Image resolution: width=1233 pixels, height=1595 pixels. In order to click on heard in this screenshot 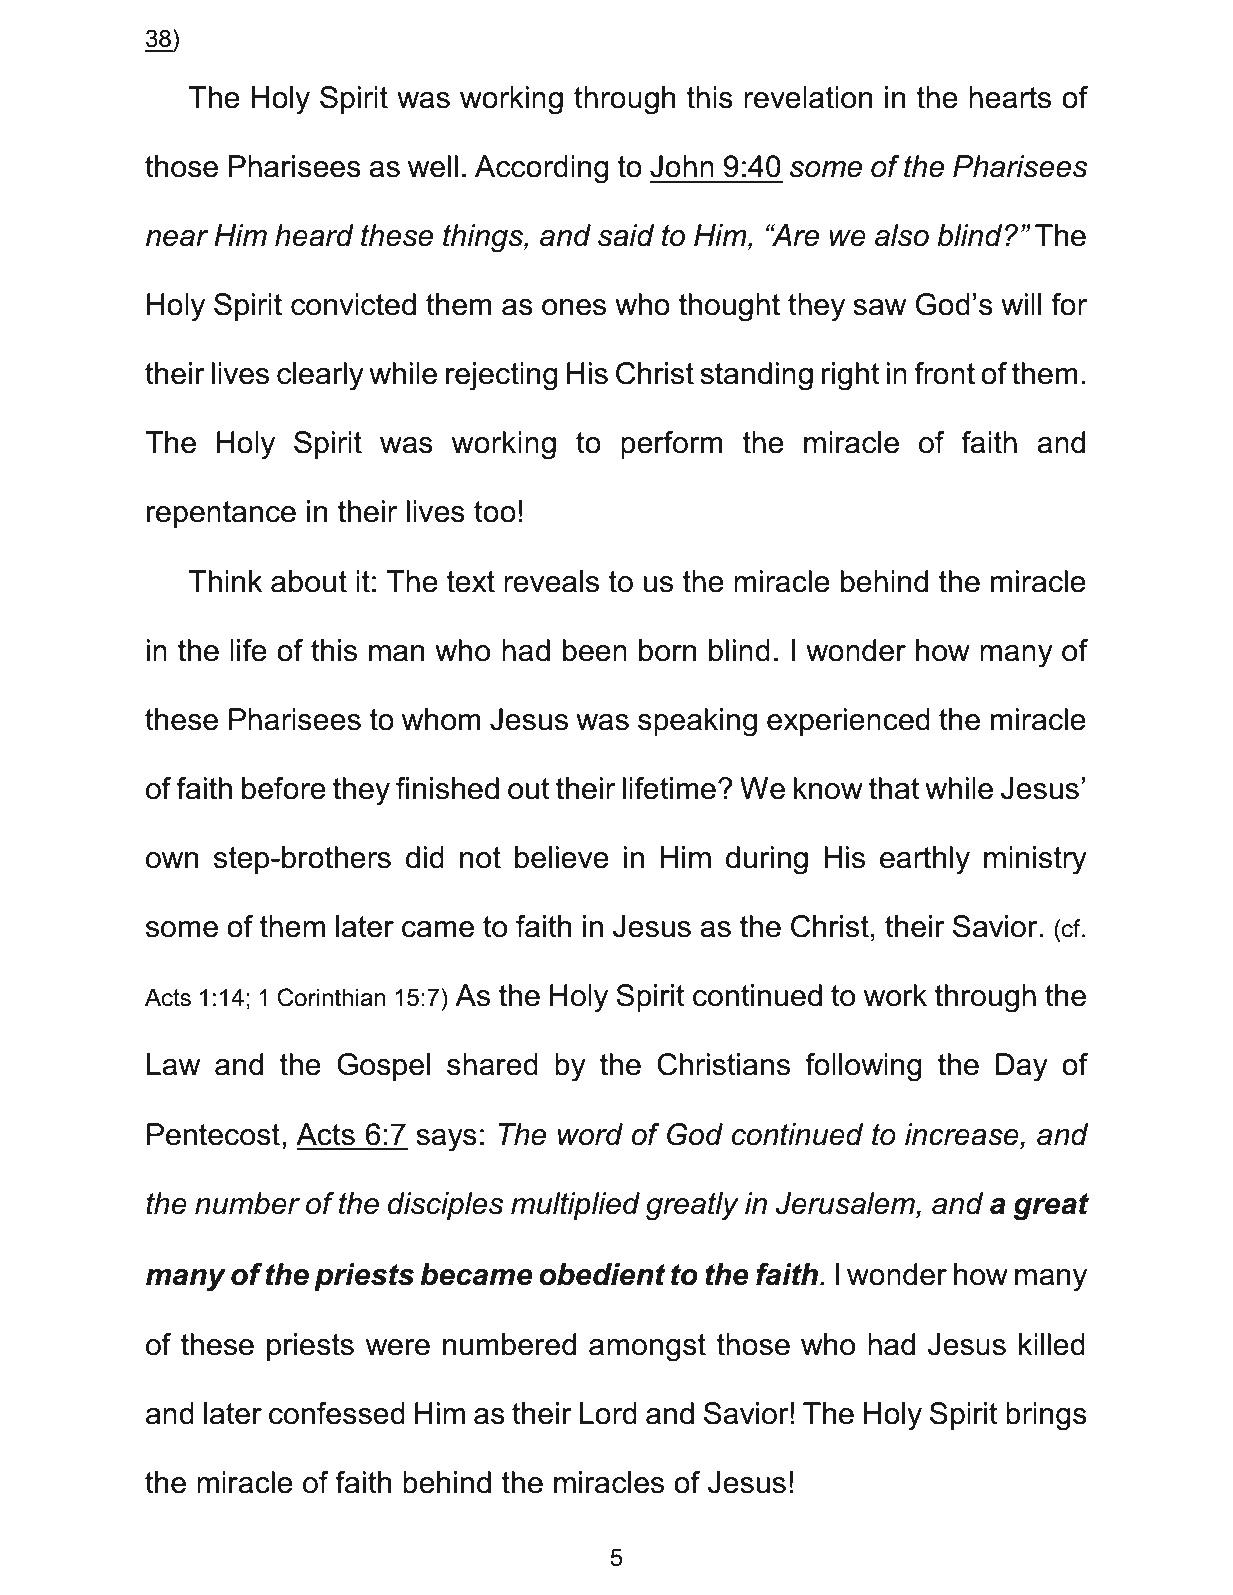, I will do `click(314, 235)`.
